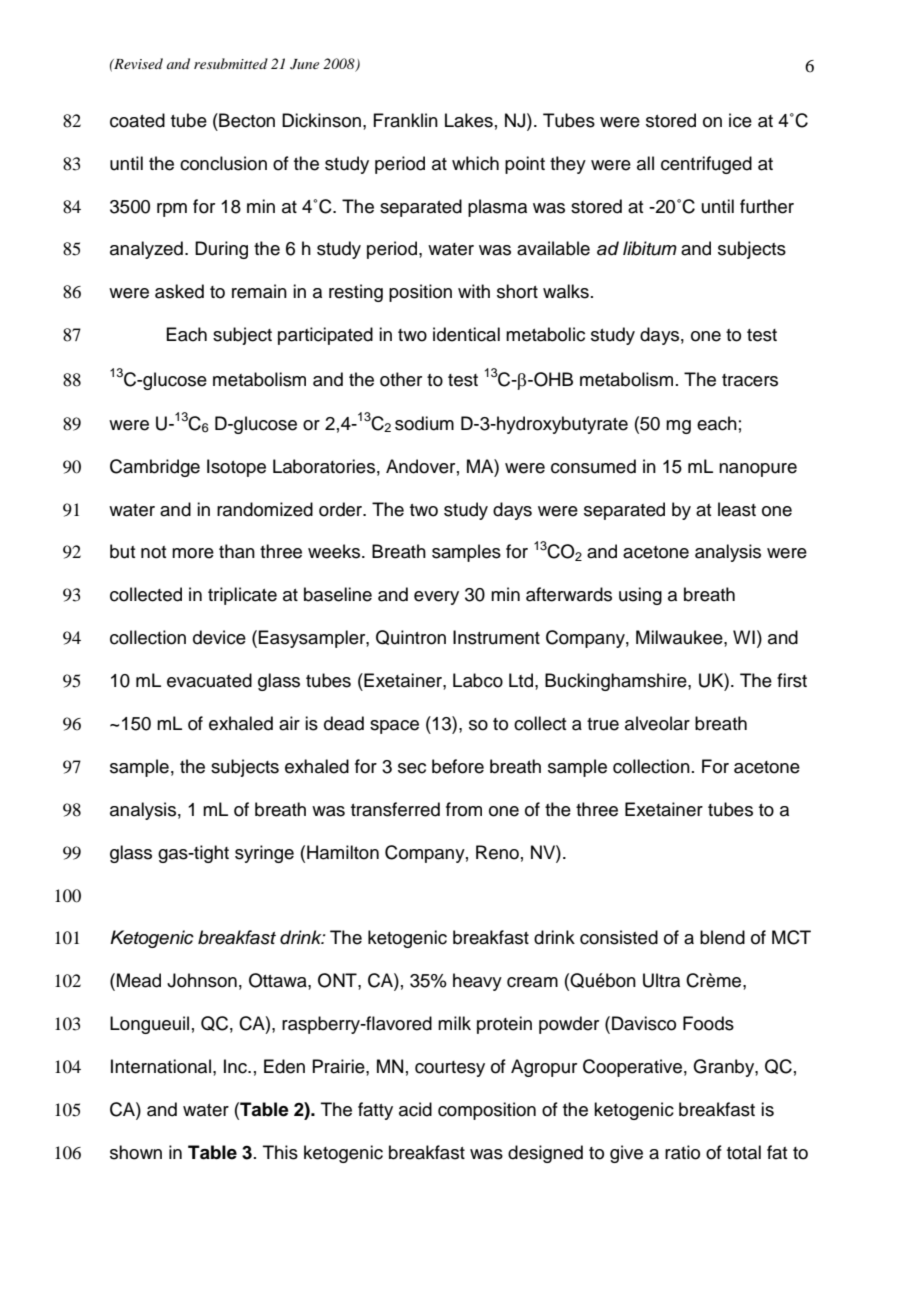 This screenshot has height=1308, width=924. I want to click on Lakes, so click(469, 120).
